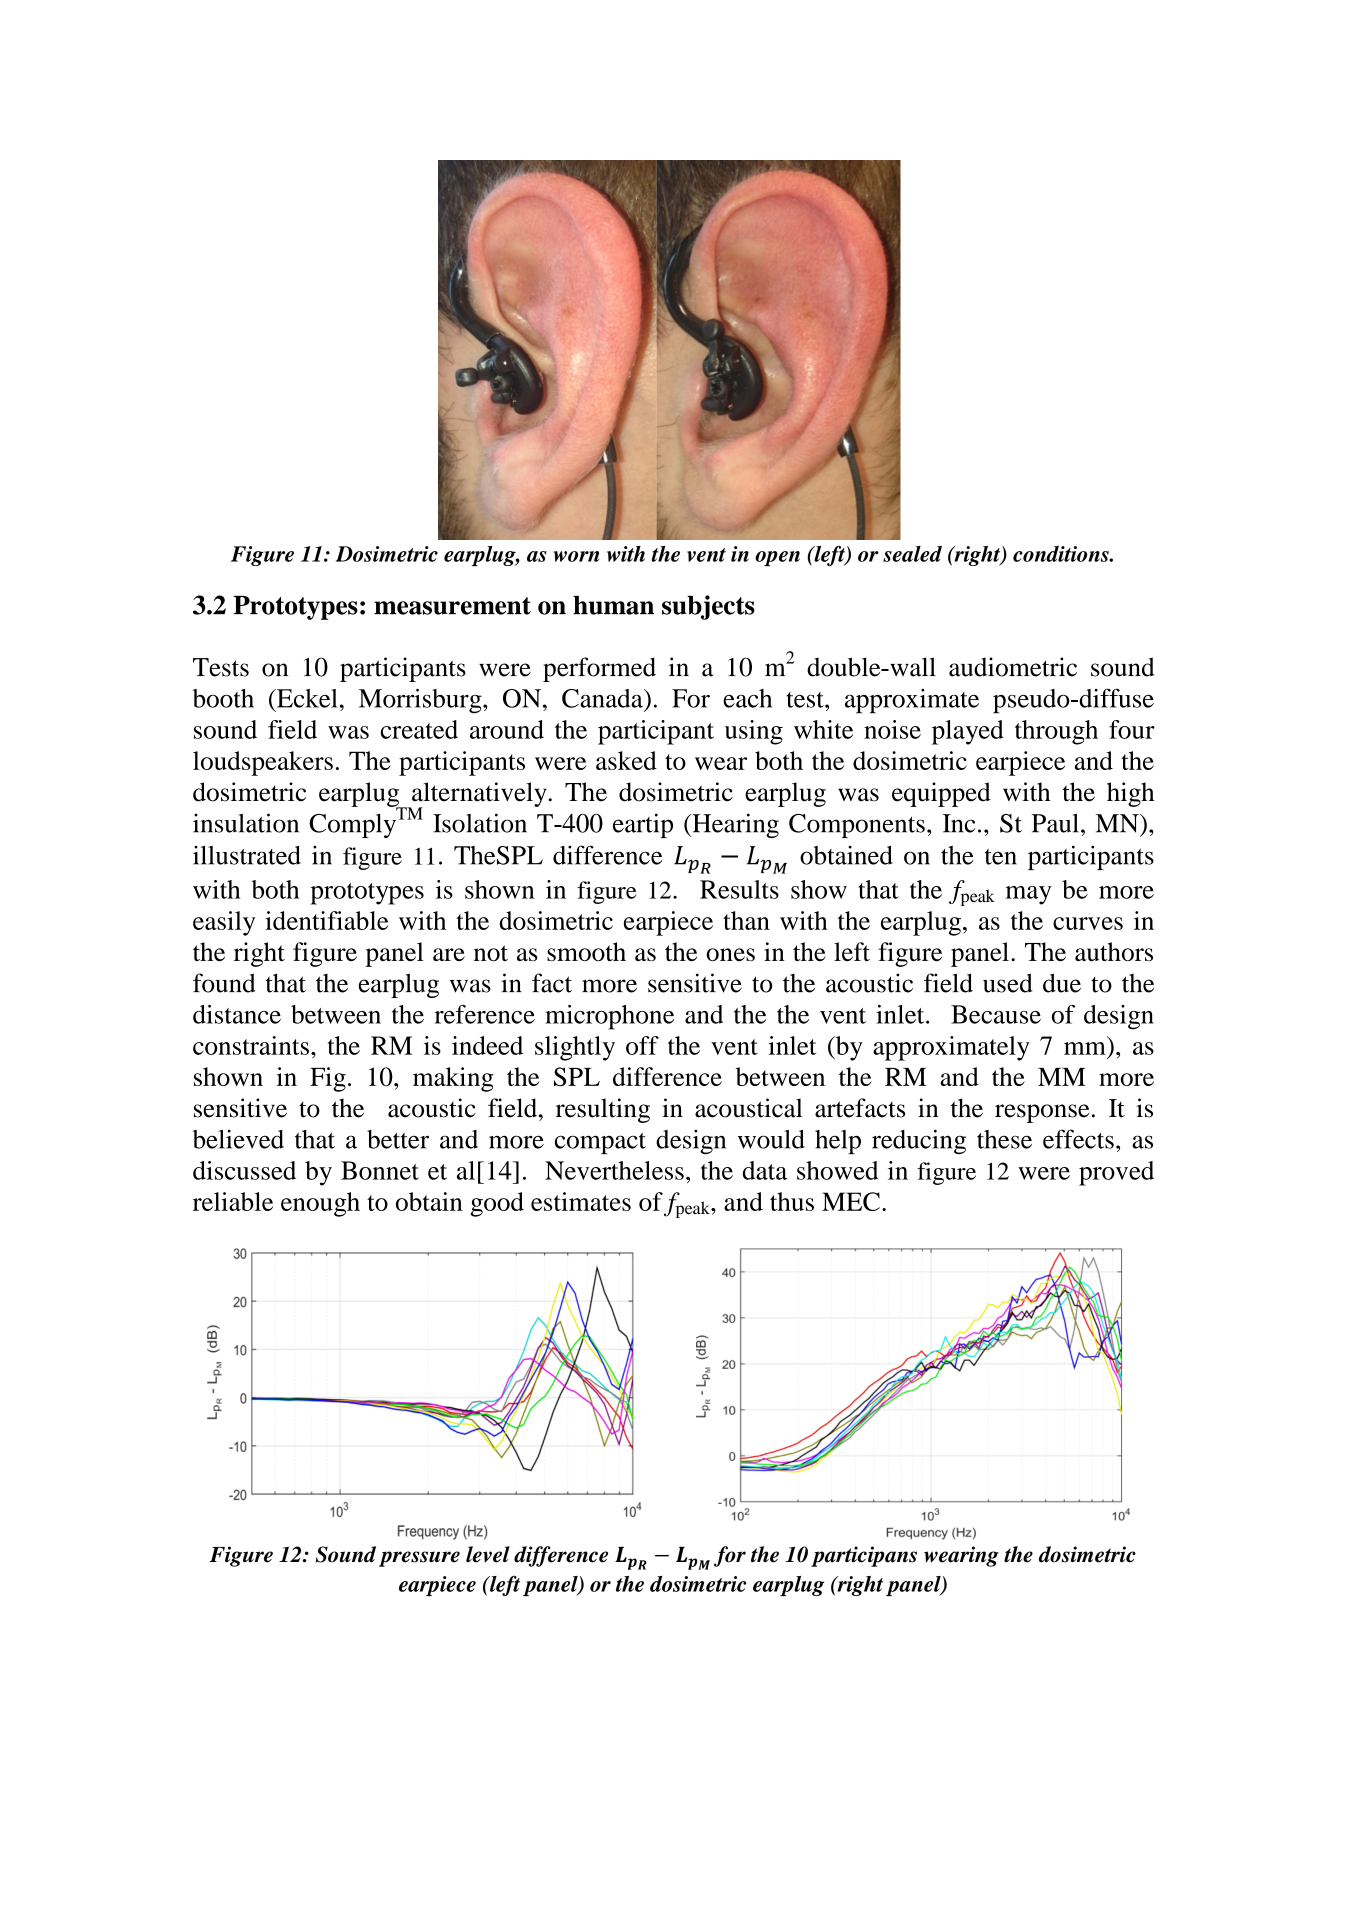  I want to click on constraints, so click(251, 1045).
